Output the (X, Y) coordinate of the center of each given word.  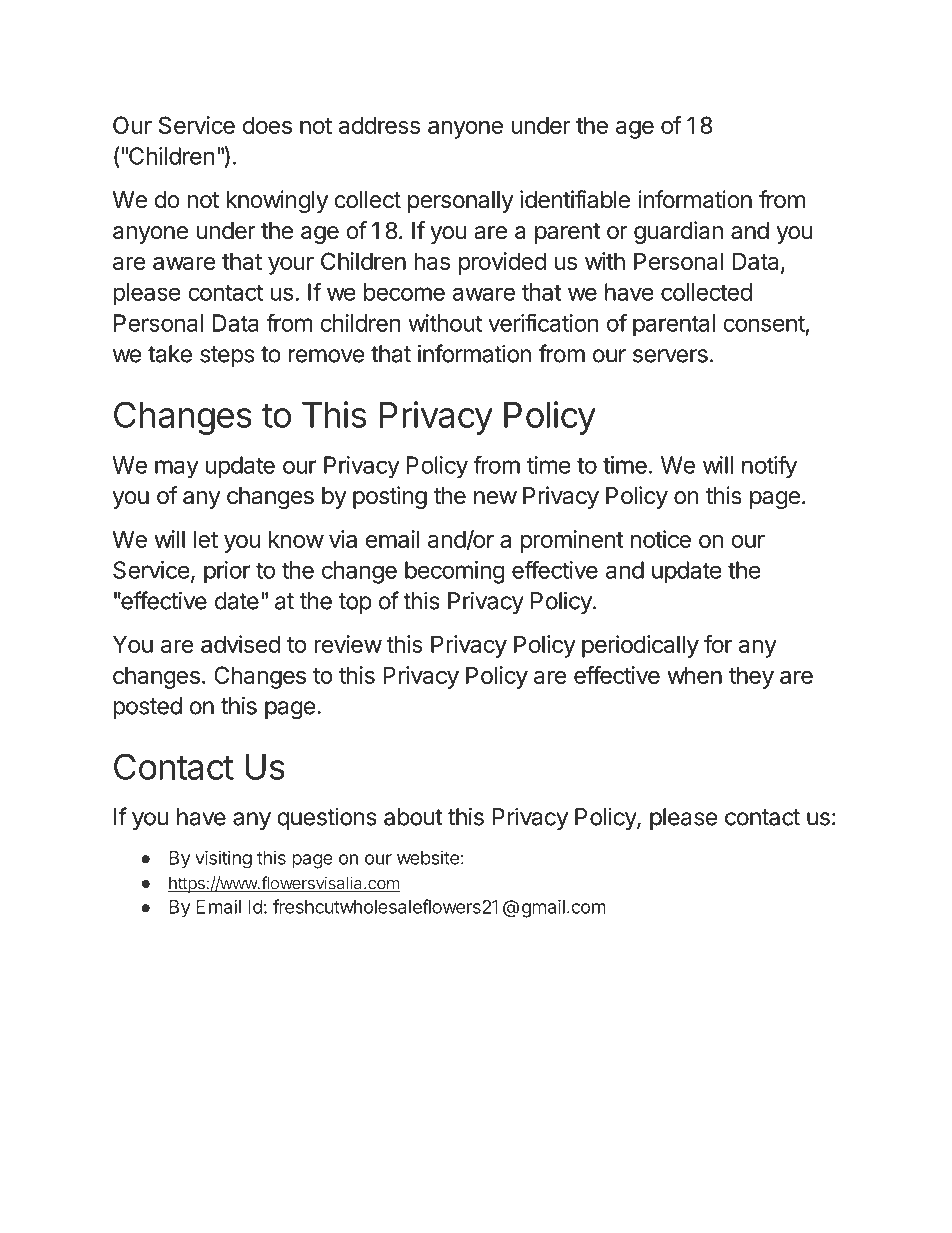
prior (227, 572)
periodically (640, 646)
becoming (455, 572)
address (379, 125)
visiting (223, 859)
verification (543, 322)
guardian (678, 232)
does (267, 125)
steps (227, 356)
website (428, 857)
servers (670, 356)
